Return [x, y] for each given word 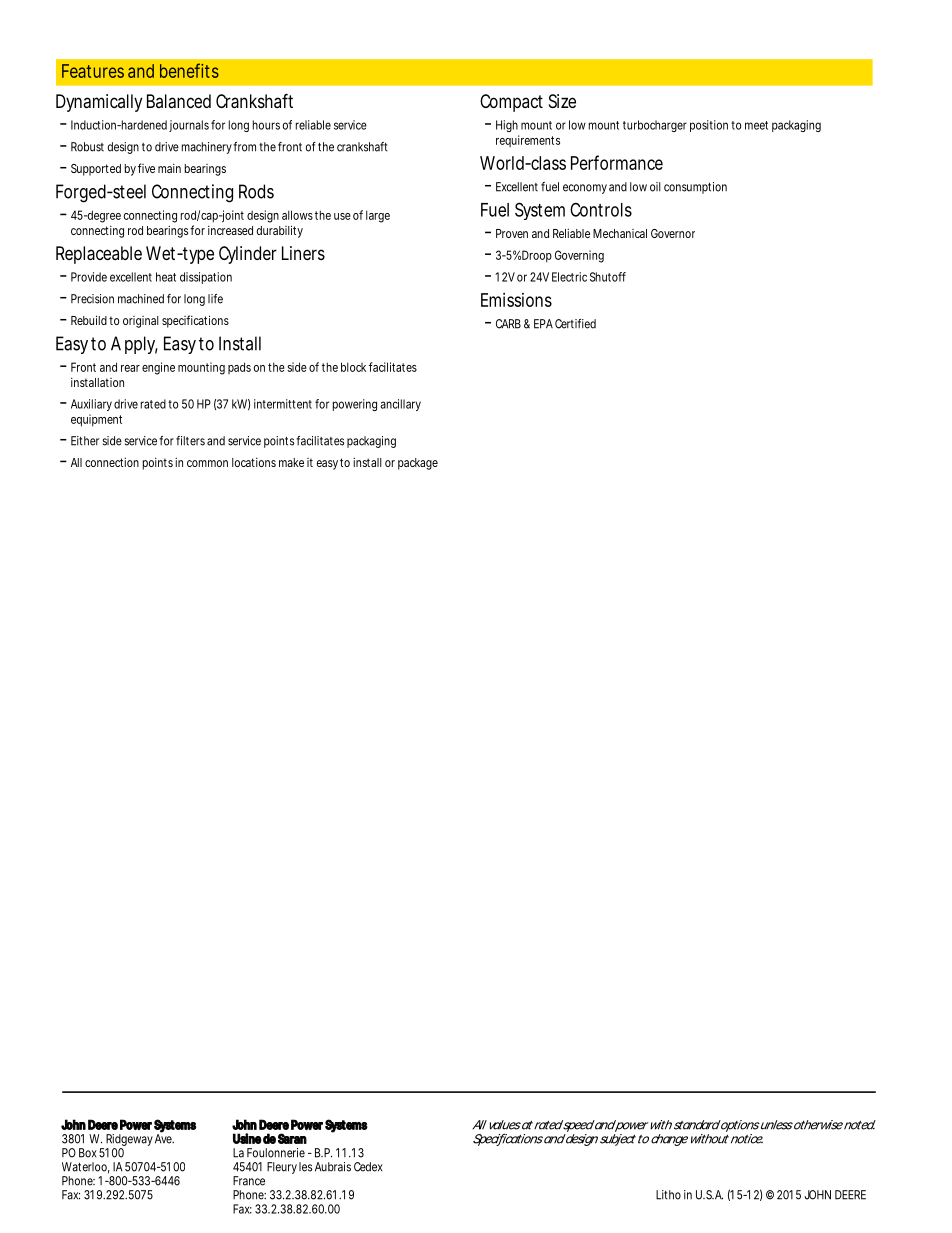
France [249, 1181]
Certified [575, 324]
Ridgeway [129, 1141]
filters [190, 441]
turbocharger [655, 126]
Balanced [179, 101]
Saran [292, 1138]
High [507, 126]
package [418, 464]
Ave [164, 1138]
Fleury [282, 1168]
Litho [668, 1195]
